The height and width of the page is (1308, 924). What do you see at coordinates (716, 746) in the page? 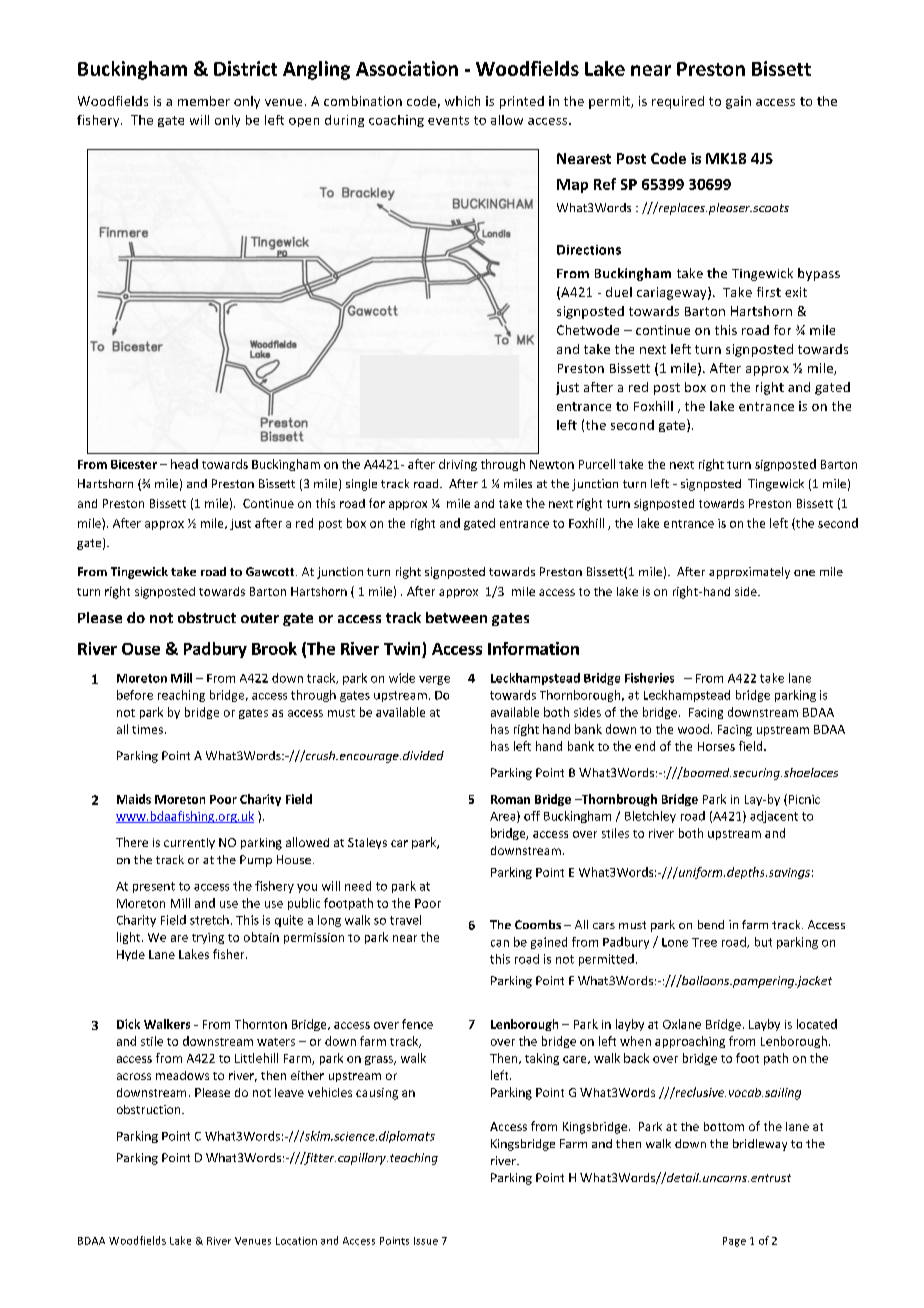
I see `Horses` at bounding box center [716, 746].
